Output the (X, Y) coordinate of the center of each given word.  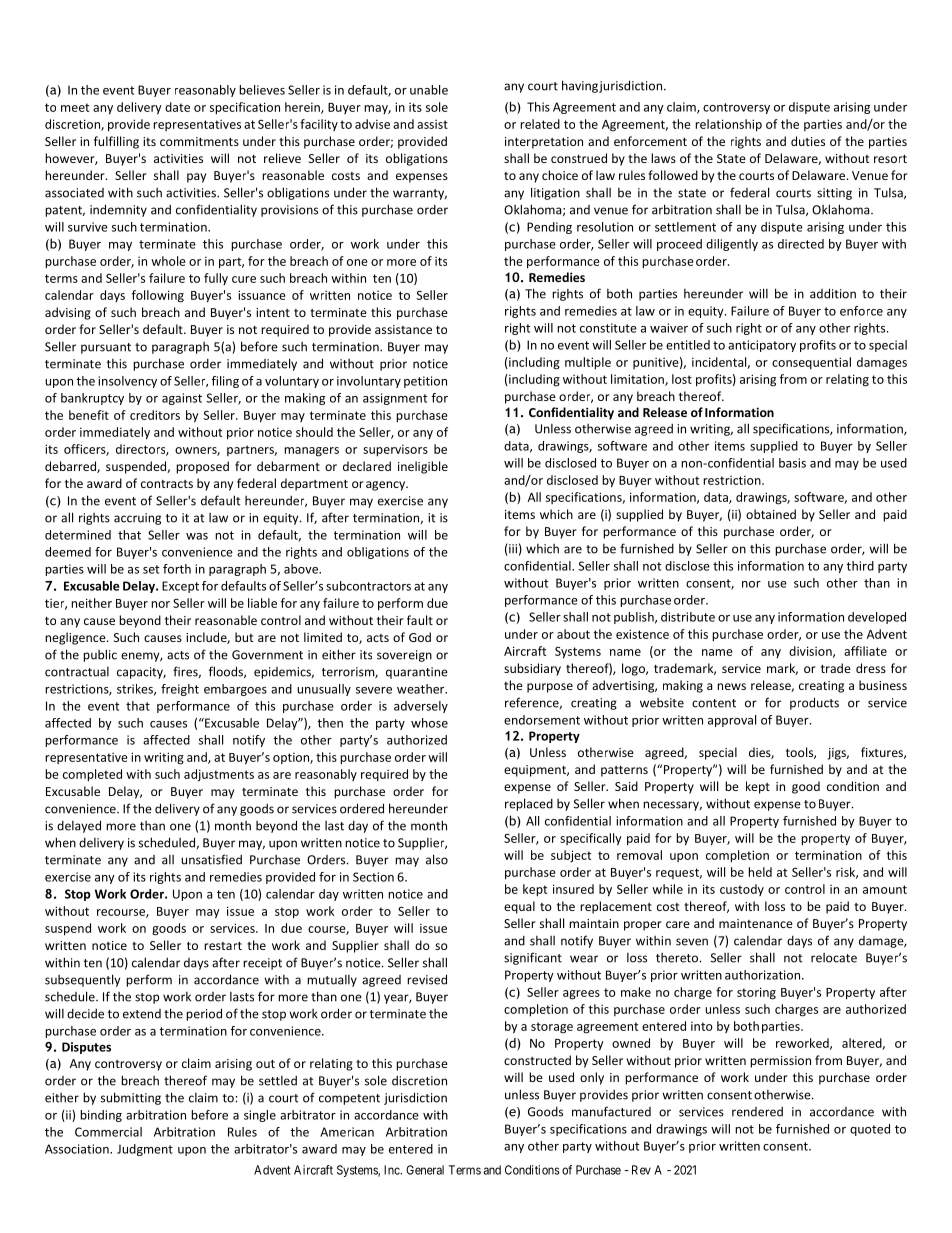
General (425, 1170)
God (420, 637)
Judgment (145, 1150)
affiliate (865, 651)
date (177, 107)
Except (180, 587)
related (540, 124)
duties (808, 141)
